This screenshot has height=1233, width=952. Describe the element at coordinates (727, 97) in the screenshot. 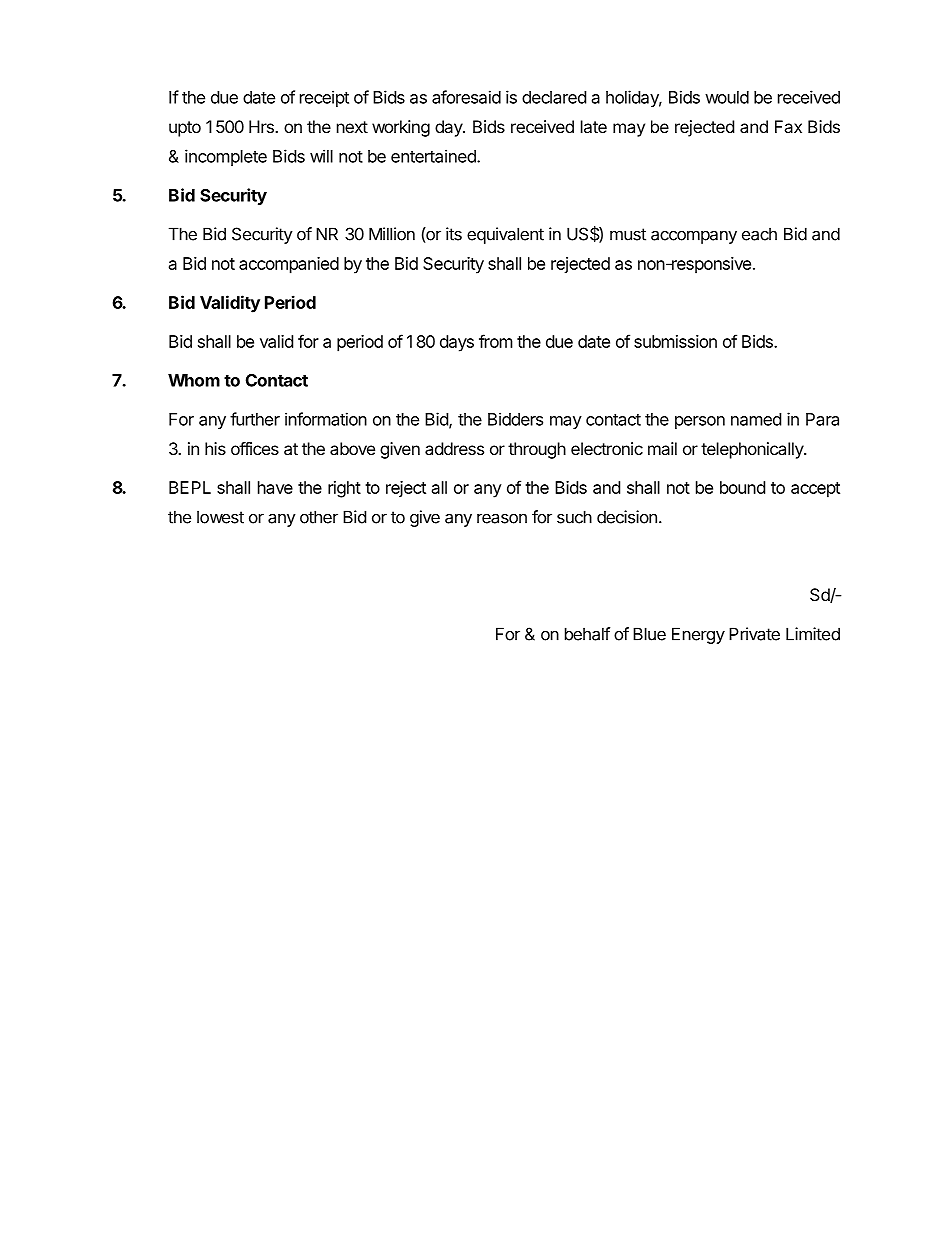

I see `would` at that location.
